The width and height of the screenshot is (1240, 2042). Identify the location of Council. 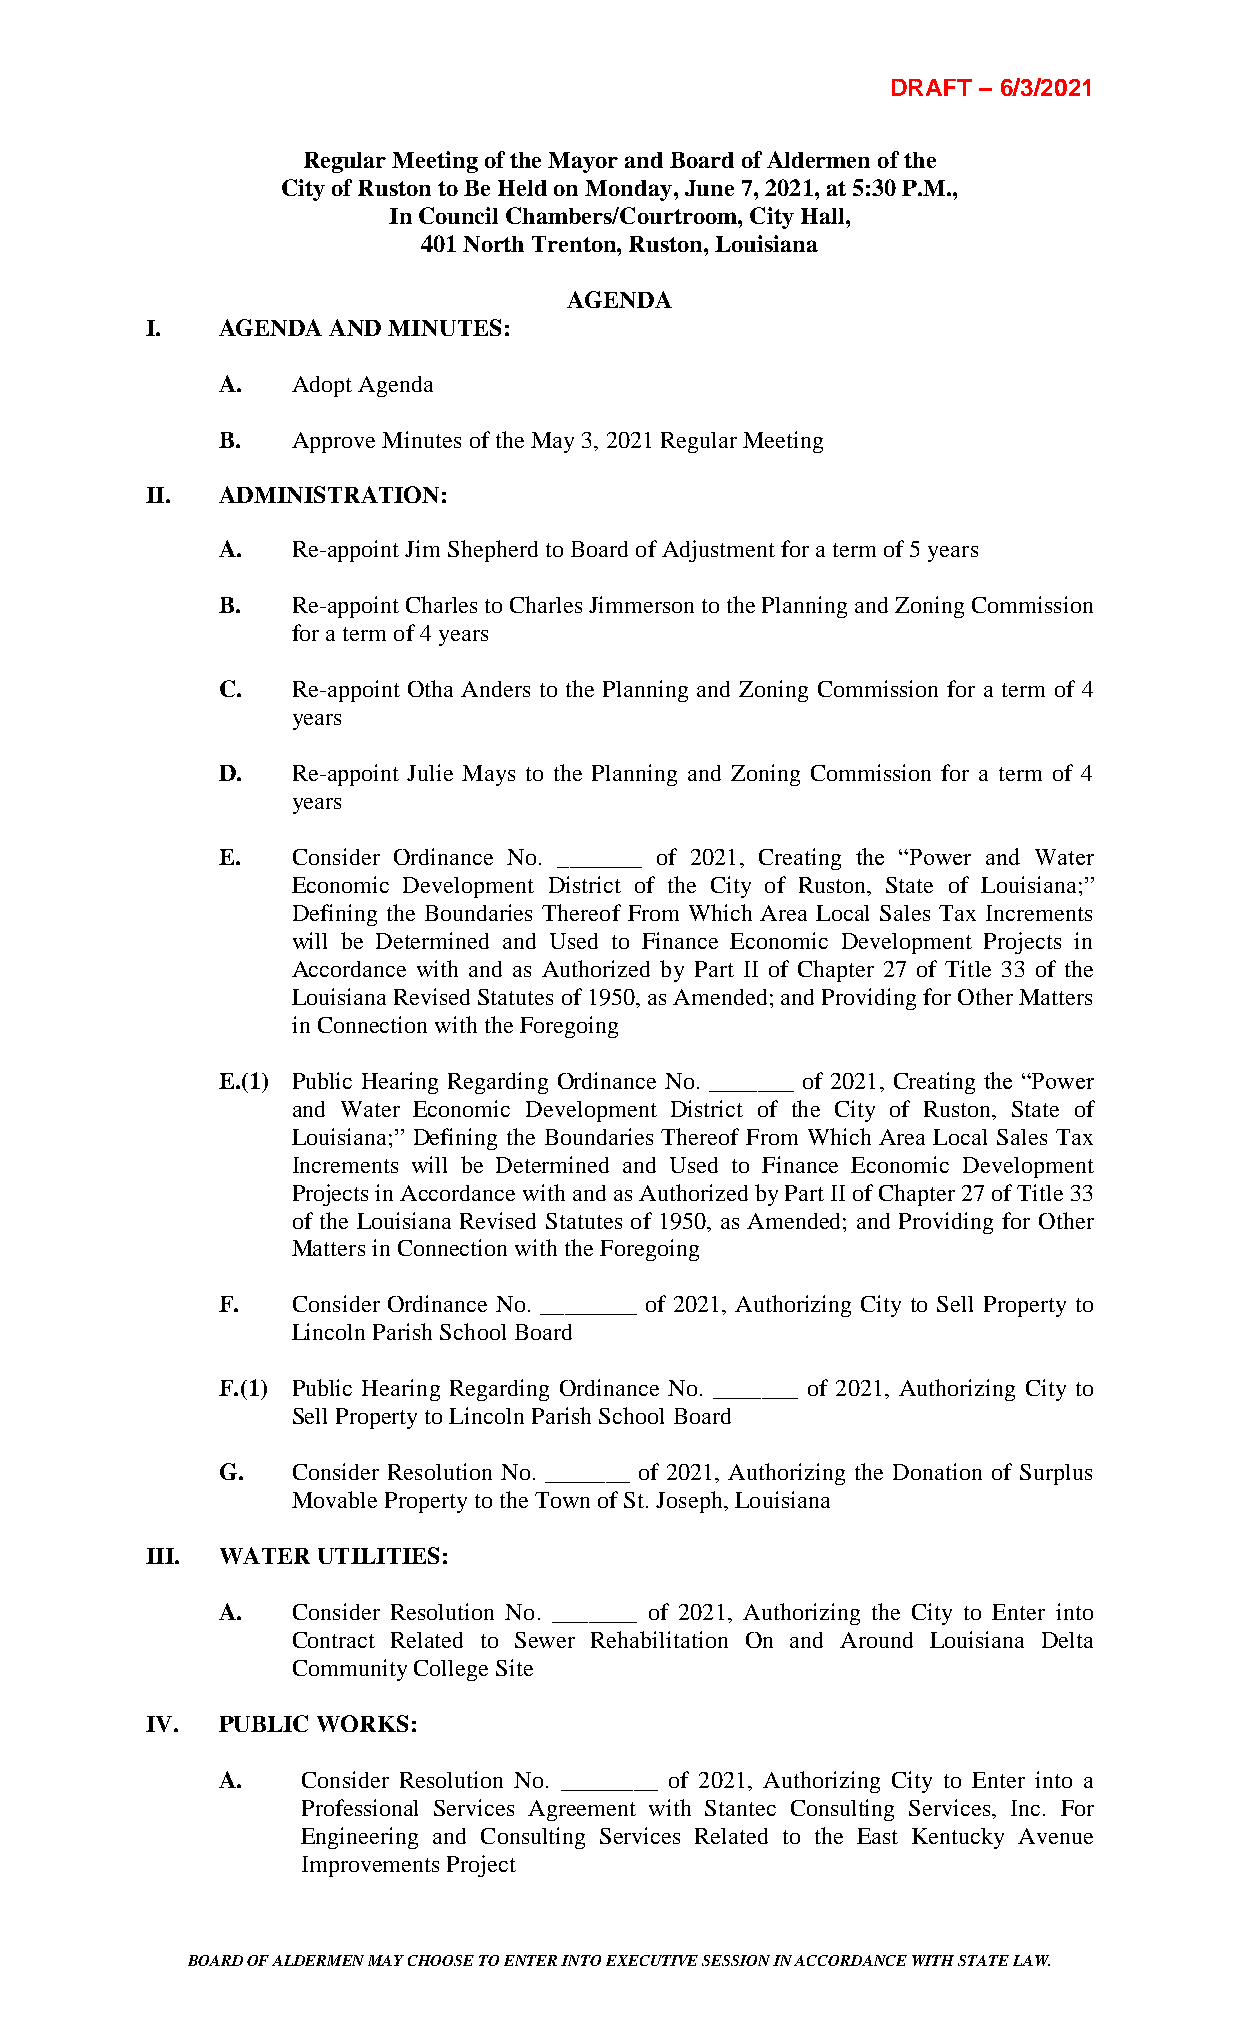
(458, 215).
